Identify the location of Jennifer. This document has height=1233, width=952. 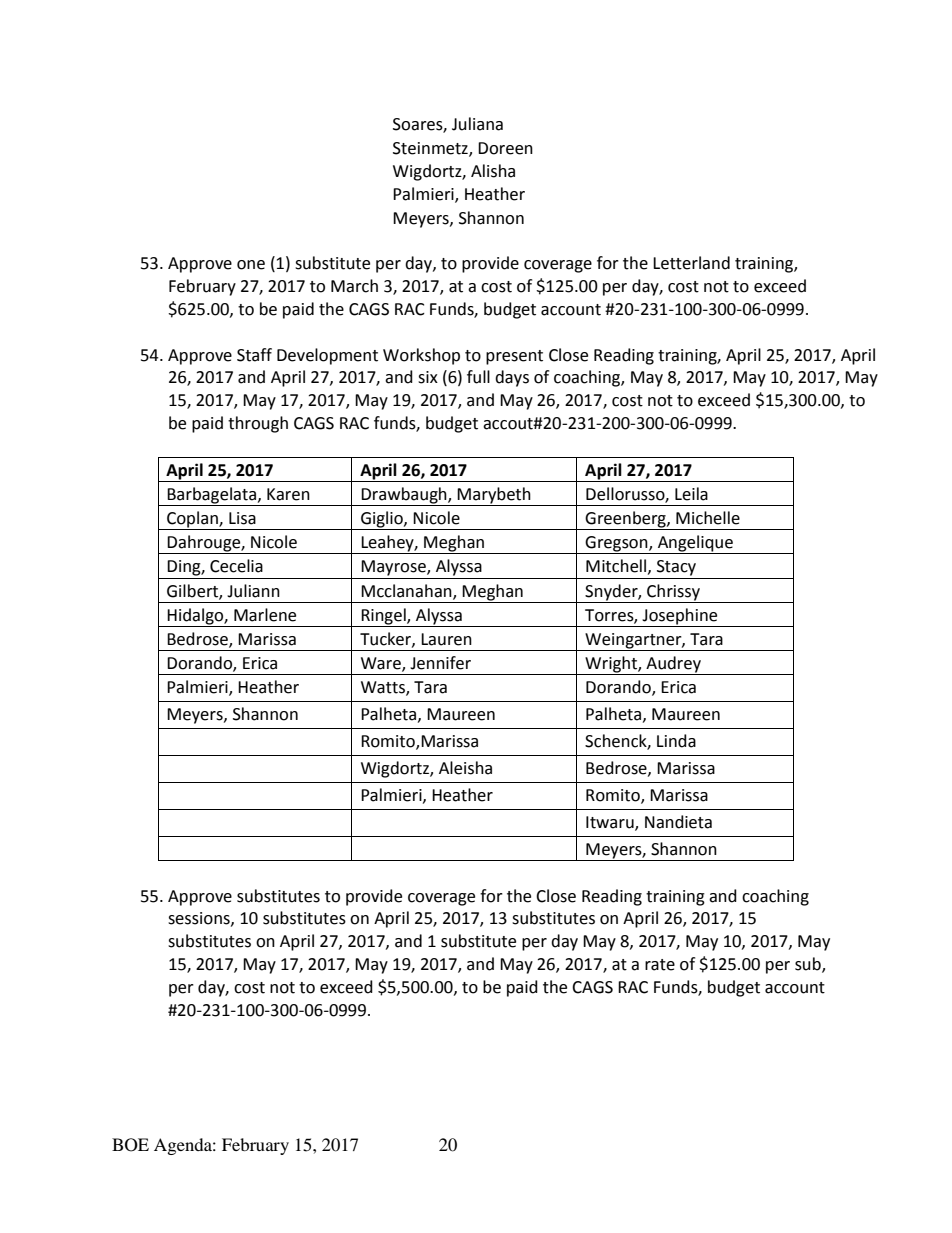
(440, 663).
